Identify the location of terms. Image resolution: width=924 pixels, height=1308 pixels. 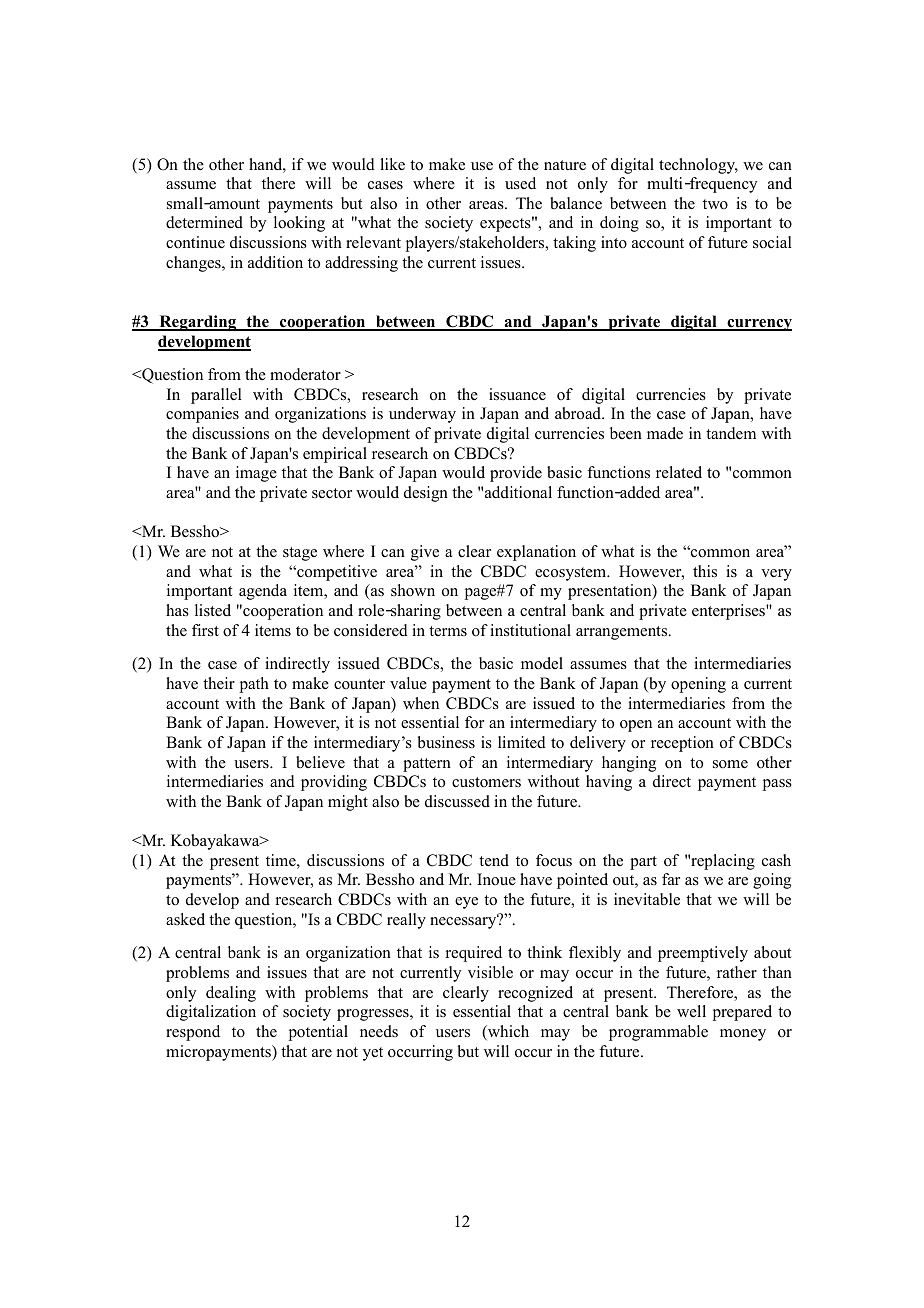
(448, 631).
